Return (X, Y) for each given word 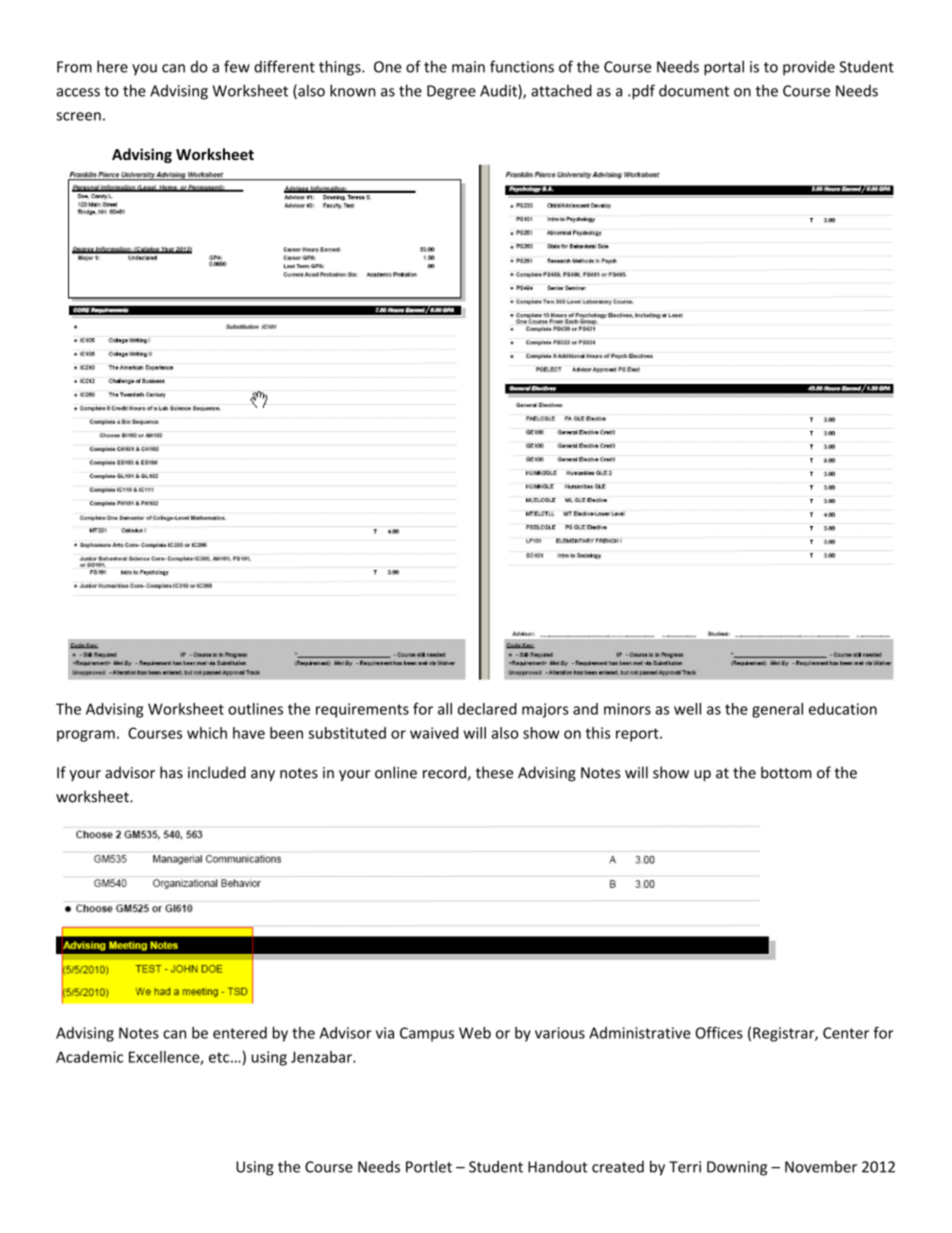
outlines (255, 709)
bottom (786, 772)
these (494, 772)
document (694, 90)
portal (724, 68)
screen (78, 116)
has (171, 772)
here (112, 66)
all (445, 709)
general (777, 710)
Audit (499, 91)
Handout (558, 1166)
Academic (89, 1057)
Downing (737, 1168)
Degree (451, 92)
